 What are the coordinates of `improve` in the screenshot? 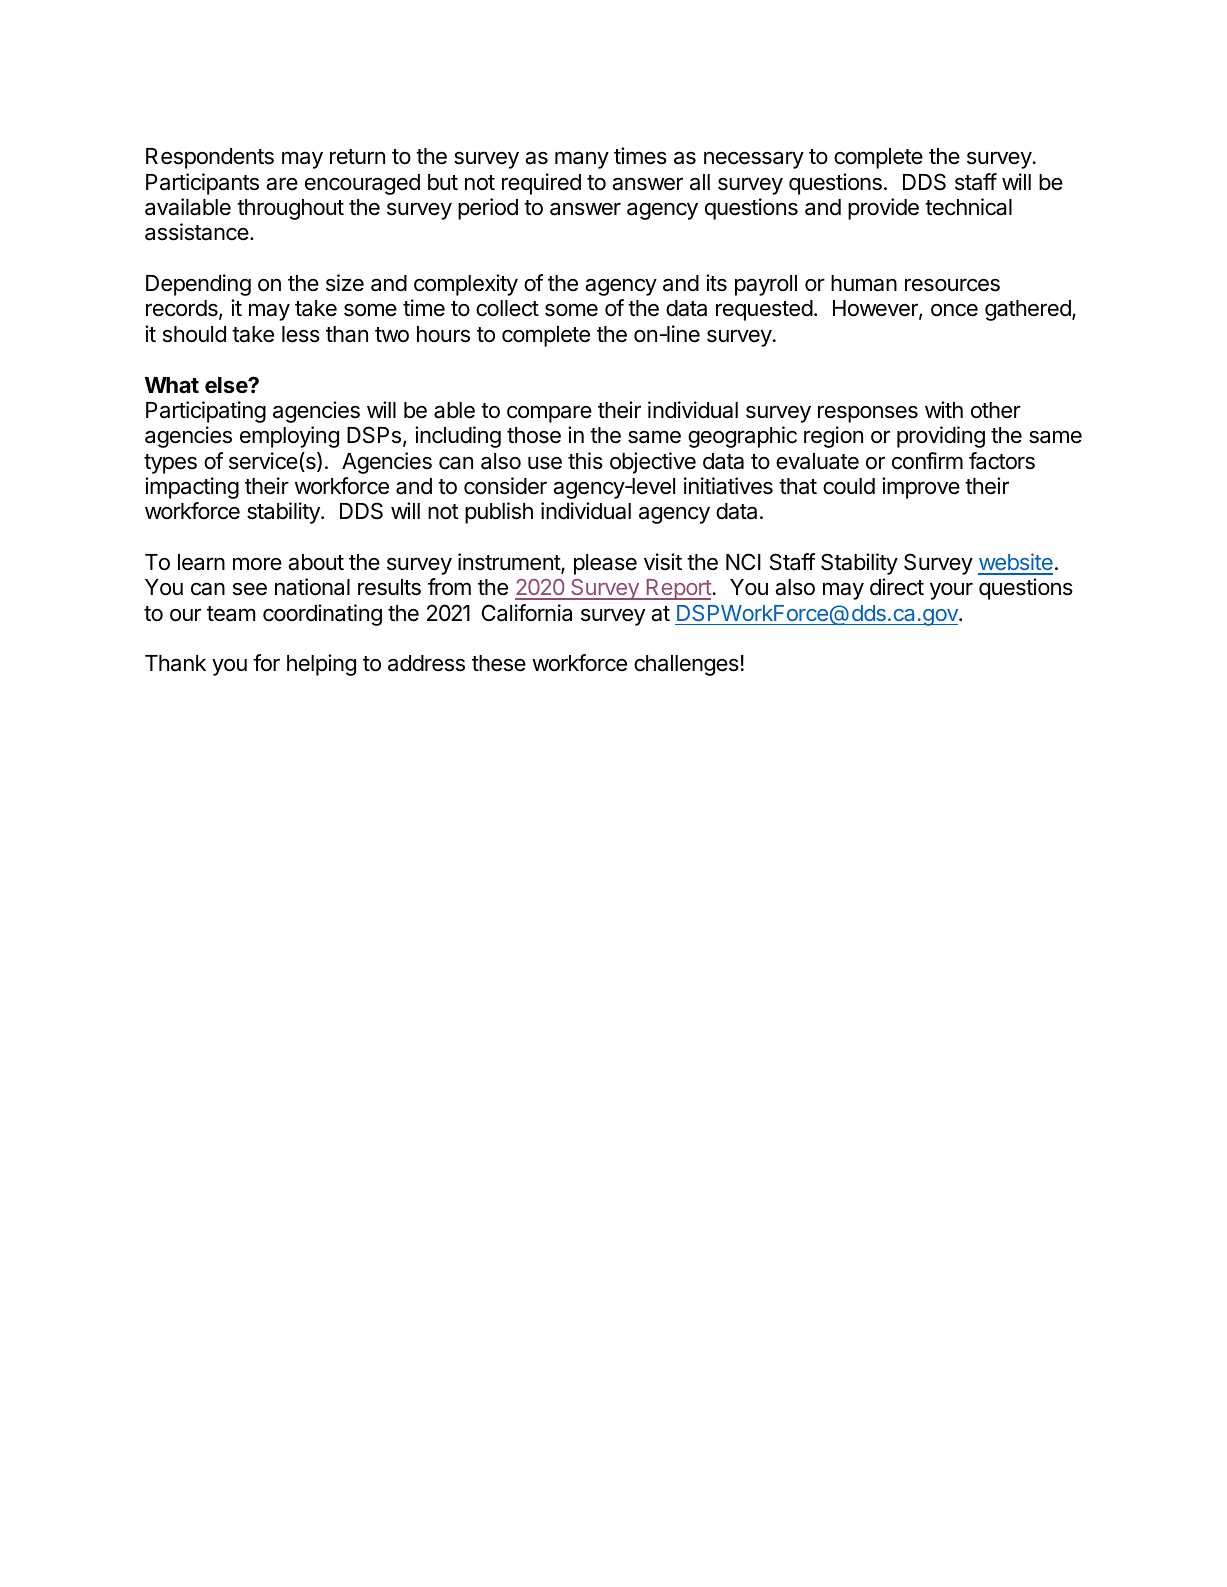 It's located at (921, 488).
